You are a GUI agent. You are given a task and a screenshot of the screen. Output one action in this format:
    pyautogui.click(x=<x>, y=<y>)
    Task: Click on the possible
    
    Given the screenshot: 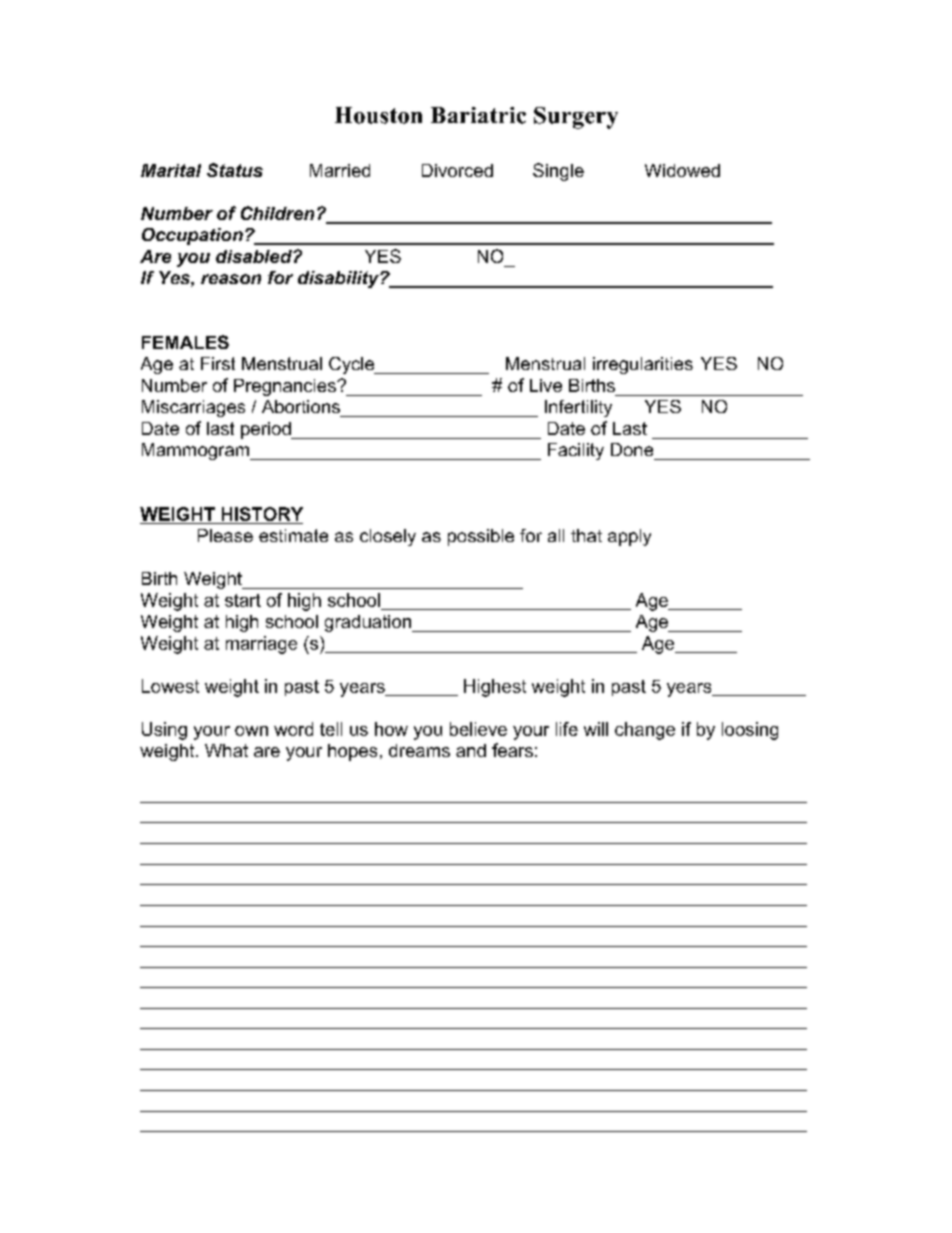 What is the action you would take?
    pyautogui.click(x=481, y=537)
